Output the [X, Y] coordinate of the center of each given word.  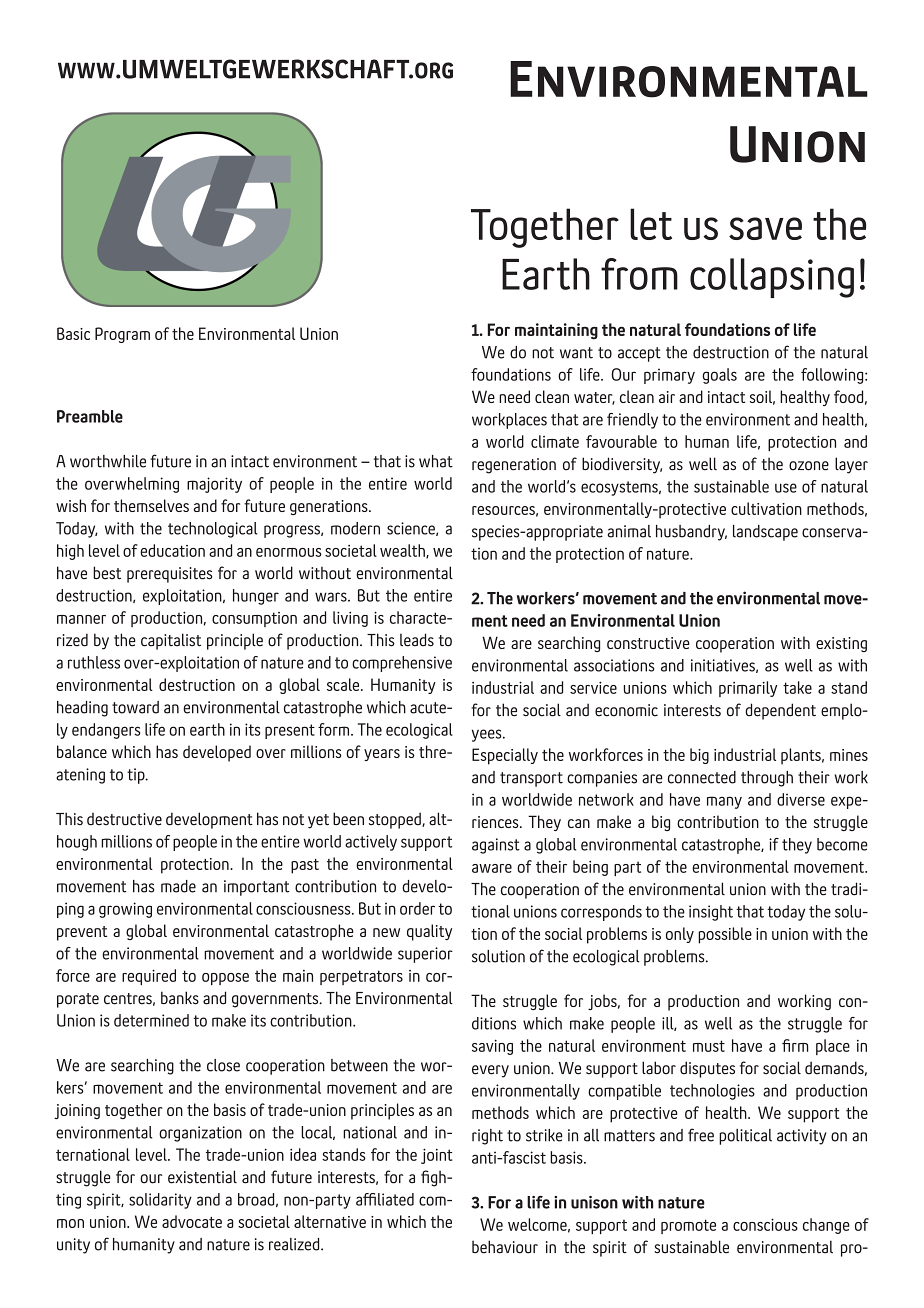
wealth [403, 551]
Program [122, 335]
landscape [765, 533]
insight [711, 913]
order [417, 908]
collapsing [772, 278]
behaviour [505, 1247]
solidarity [160, 1201]
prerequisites [170, 575]
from [639, 274]
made [178, 886]
